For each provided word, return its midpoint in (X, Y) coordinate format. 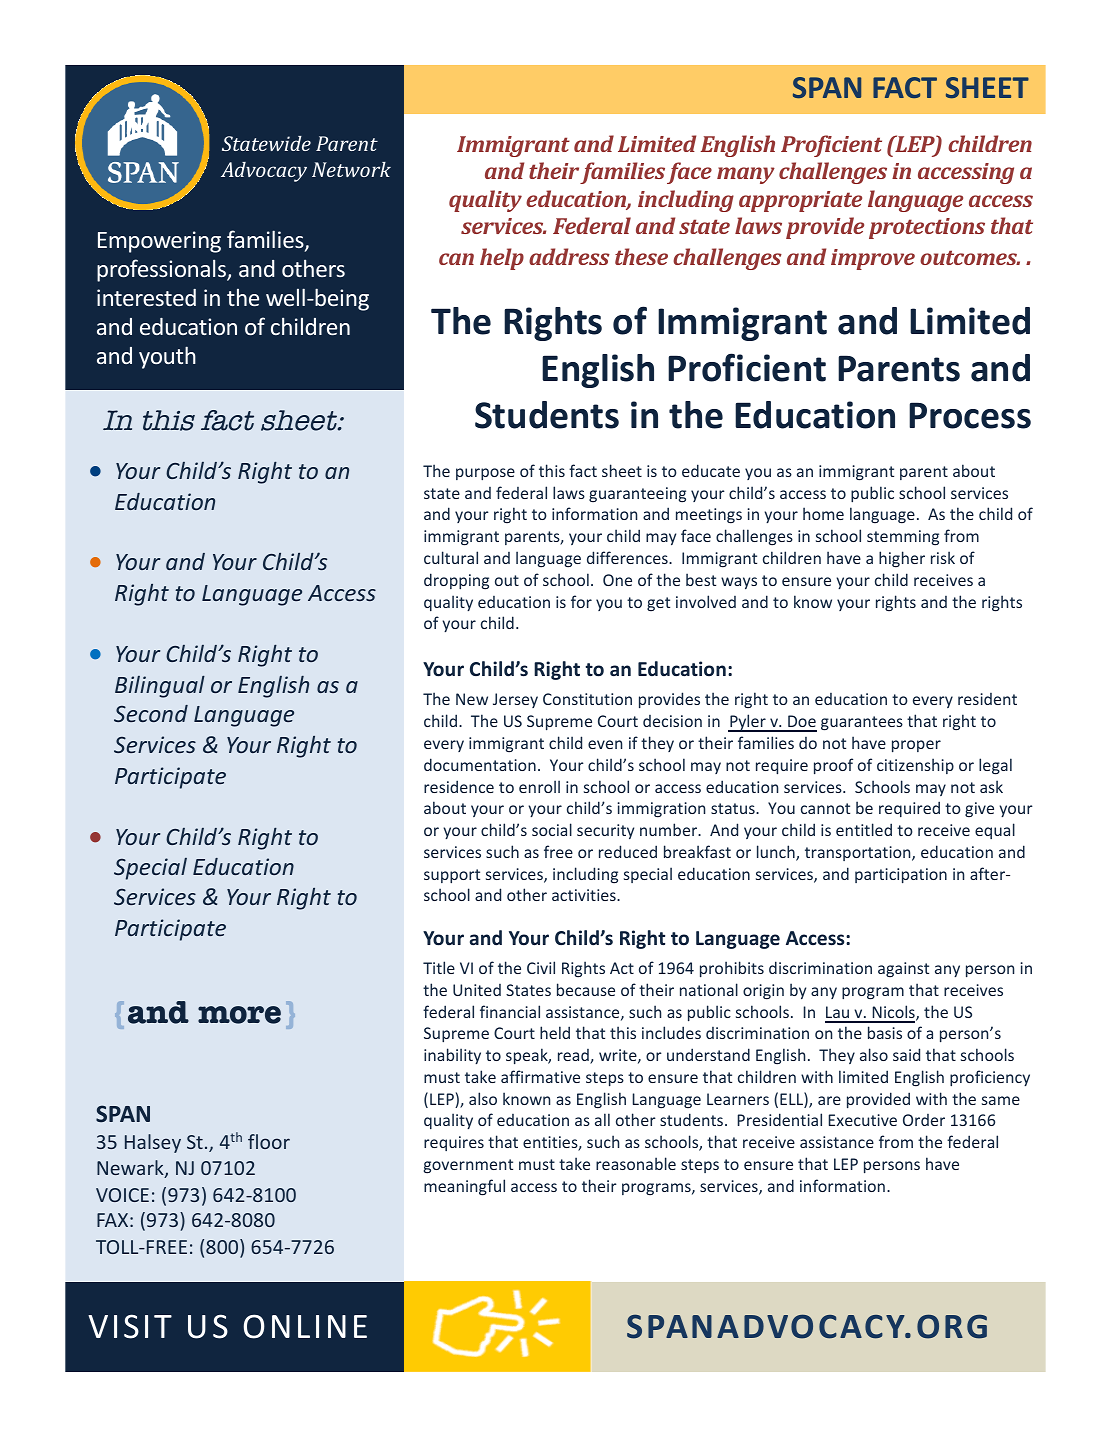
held (555, 1032)
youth (167, 357)
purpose (485, 474)
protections (927, 228)
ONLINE (305, 1326)
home (823, 513)
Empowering (159, 242)
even (605, 744)
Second (151, 713)
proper (916, 746)
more (239, 1015)
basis (885, 1032)
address (569, 256)
